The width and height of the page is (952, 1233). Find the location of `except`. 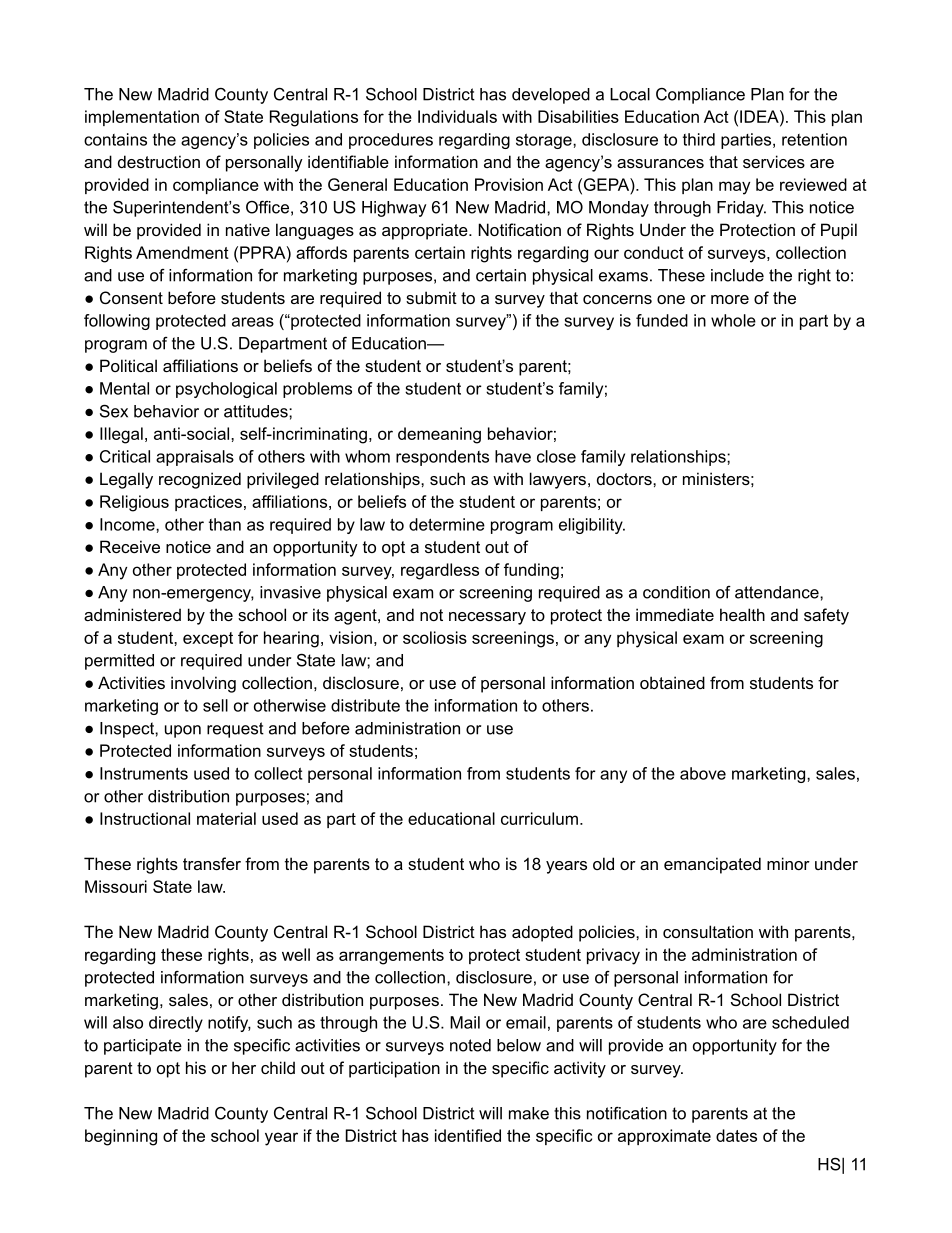

except is located at coordinates (208, 639).
